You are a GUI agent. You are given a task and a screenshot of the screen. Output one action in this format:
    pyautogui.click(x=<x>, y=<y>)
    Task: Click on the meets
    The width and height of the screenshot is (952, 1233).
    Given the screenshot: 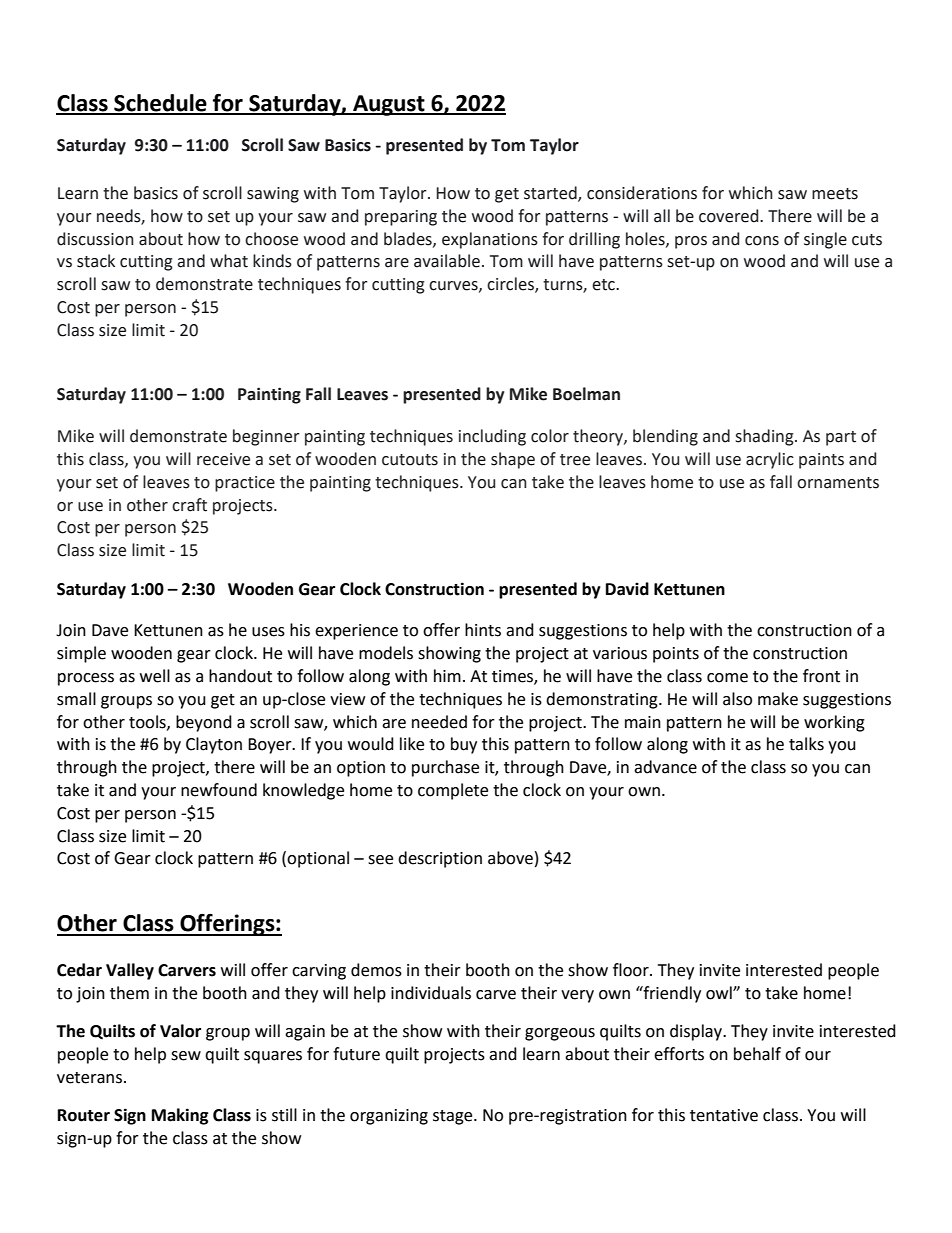 What is the action you would take?
    pyautogui.click(x=835, y=194)
